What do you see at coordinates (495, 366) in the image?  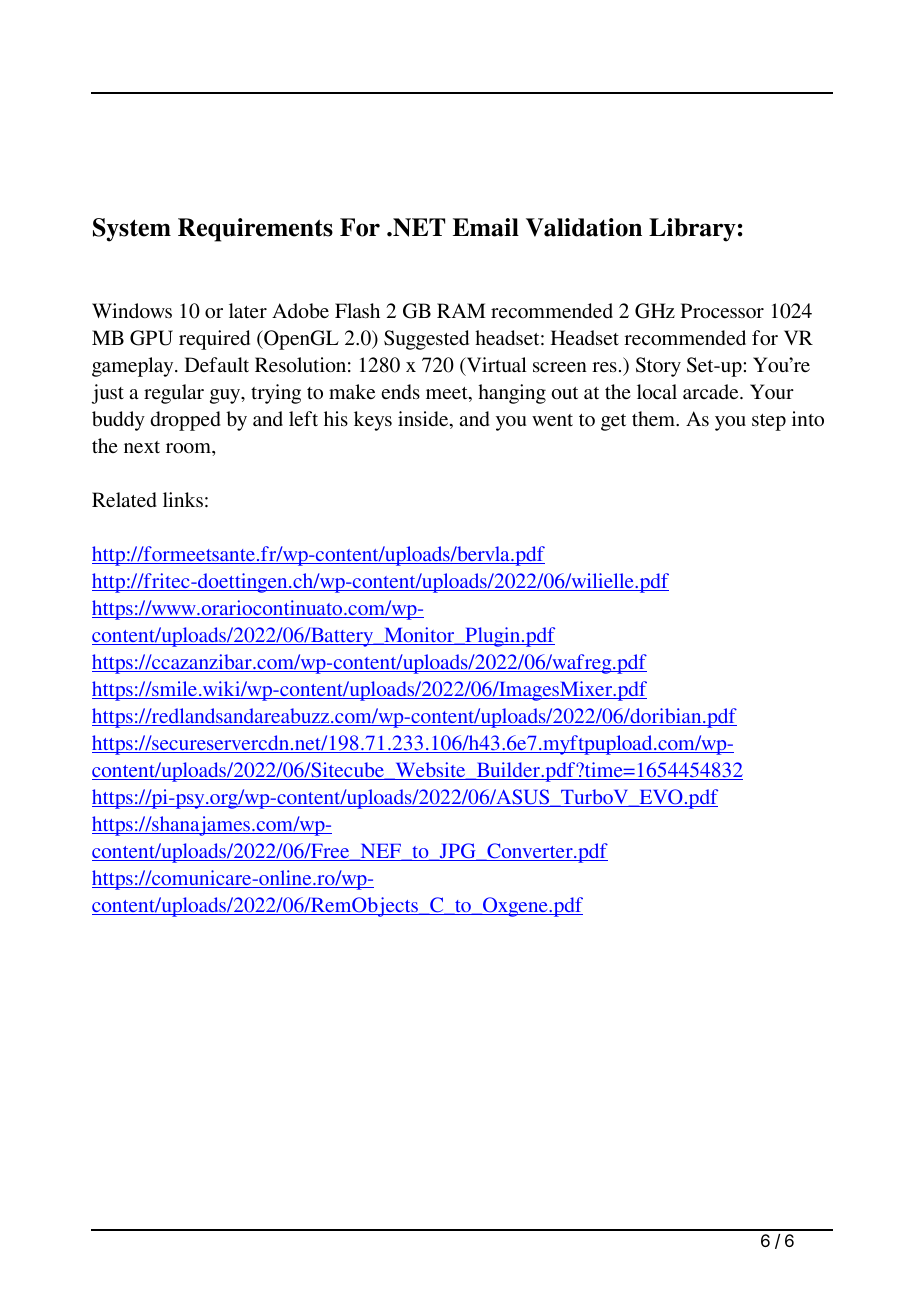 I see `Virtual` at bounding box center [495, 366].
